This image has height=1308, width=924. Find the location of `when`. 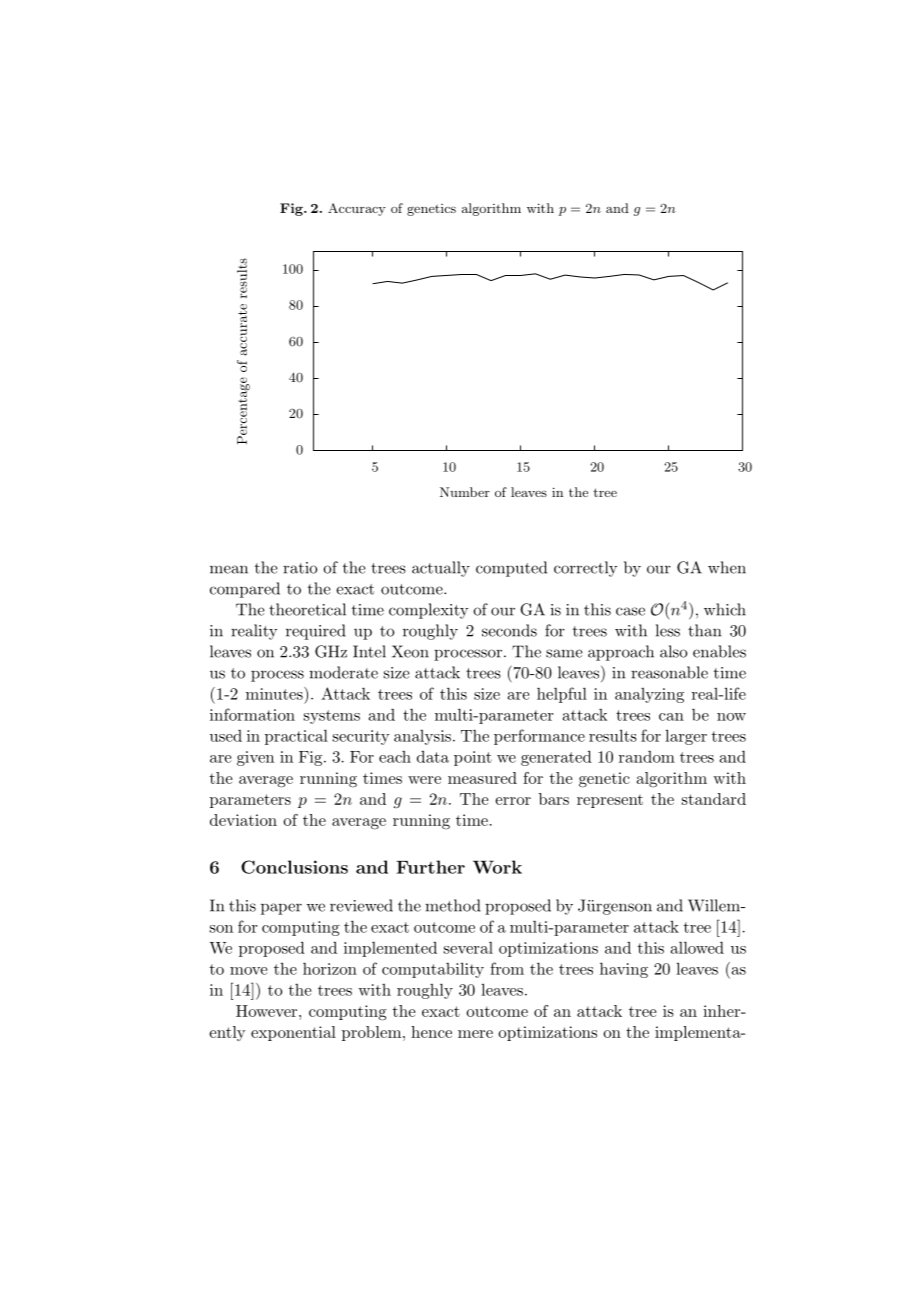

when is located at coordinates (727, 567).
